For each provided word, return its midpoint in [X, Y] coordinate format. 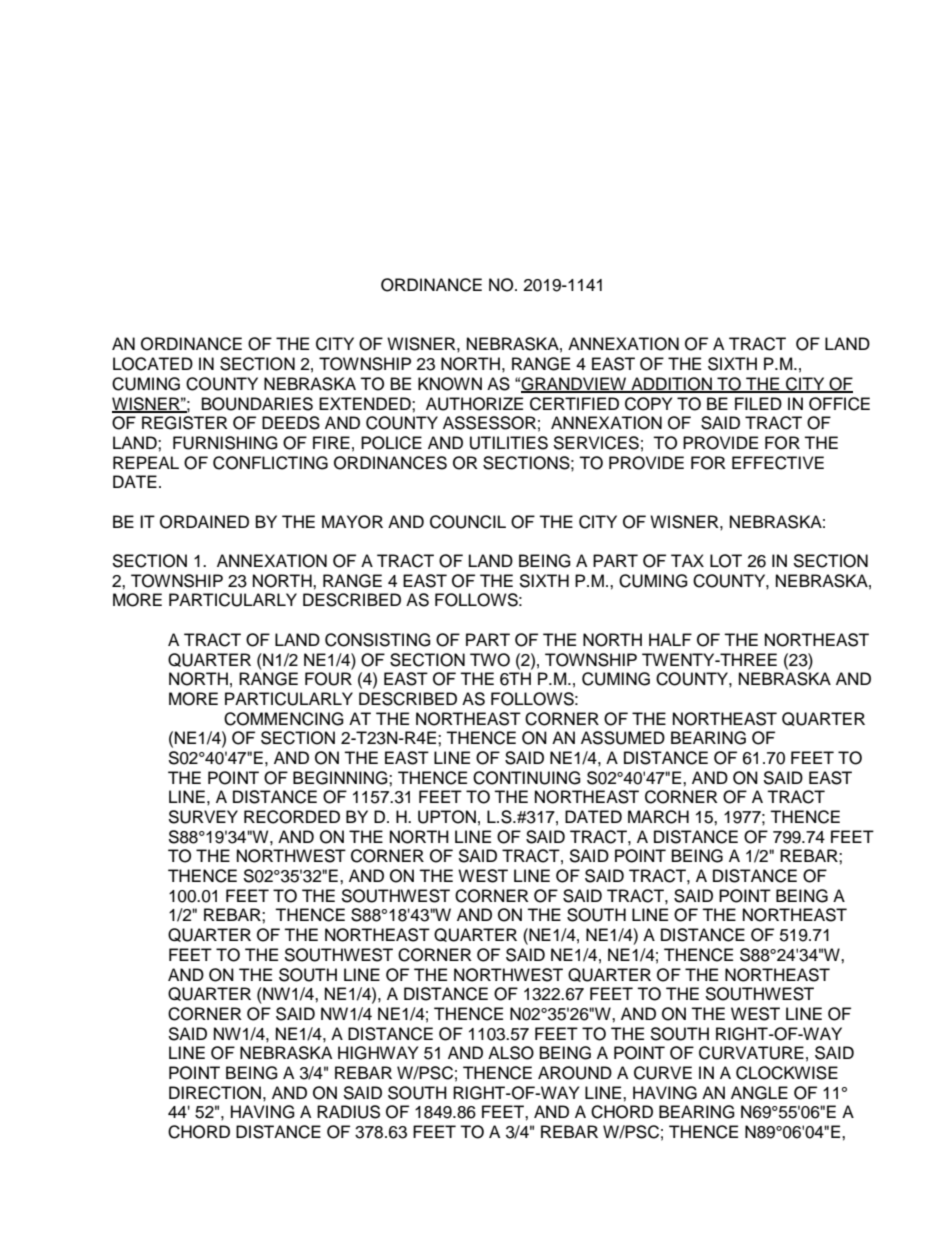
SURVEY [203, 817]
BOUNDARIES [257, 404]
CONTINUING [527, 778]
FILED [758, 403]
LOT [726, 561]
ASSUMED [623, 738]
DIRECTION [215, 1093]
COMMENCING [284, 719]
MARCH [658, 817]
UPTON [447, 817]
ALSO [511, 1053]
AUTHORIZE [474, 404]
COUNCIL [468, 522]
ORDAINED [204, 522]
